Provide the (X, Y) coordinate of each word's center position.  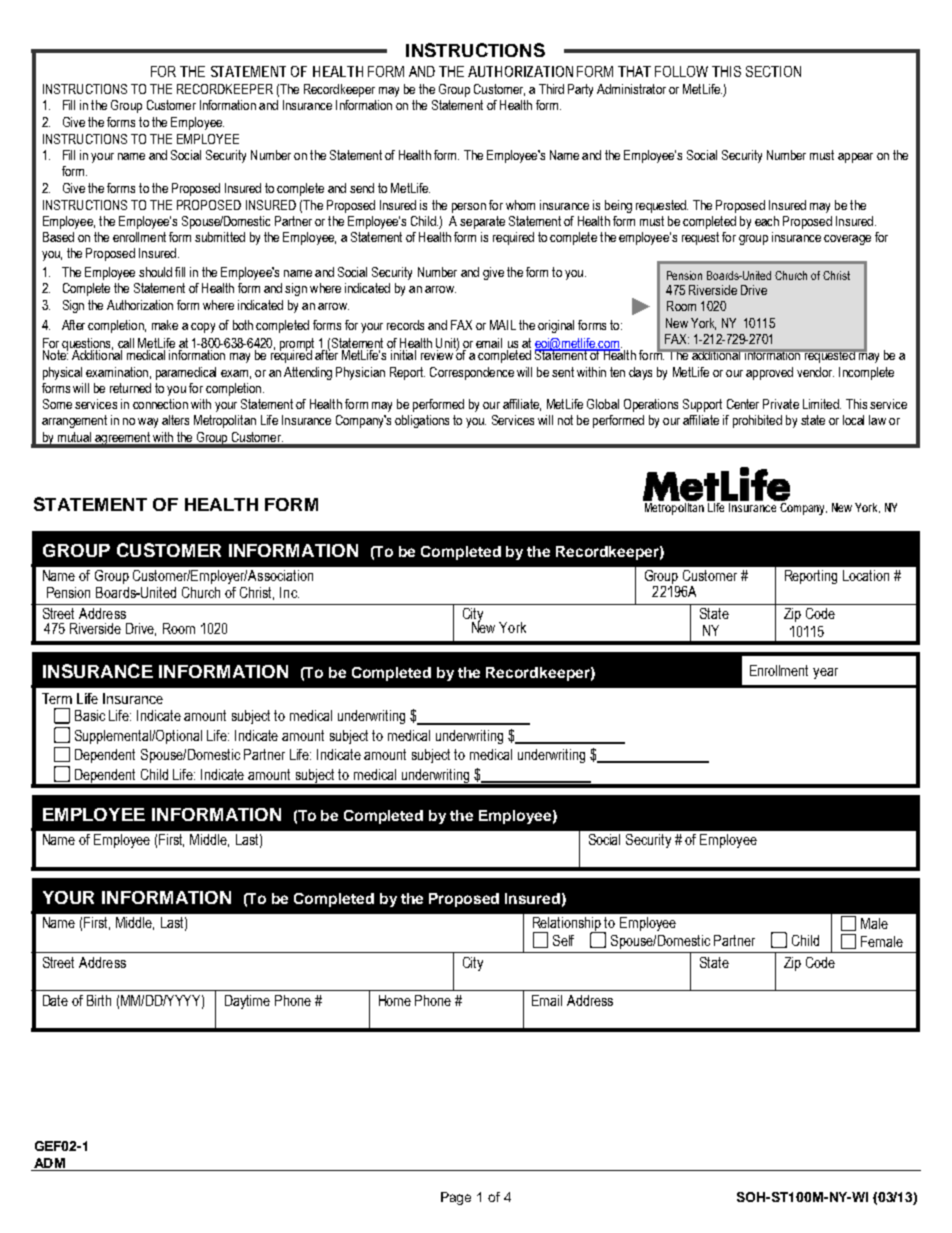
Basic (90, 715)
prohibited (757, 421)
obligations (422, 421)
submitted (220, 237)
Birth (99, 1000)
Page (456, 1198)
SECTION (773, 71)
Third (551, 89)
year (825, 673)
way (148, 423)
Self (563, 940)
